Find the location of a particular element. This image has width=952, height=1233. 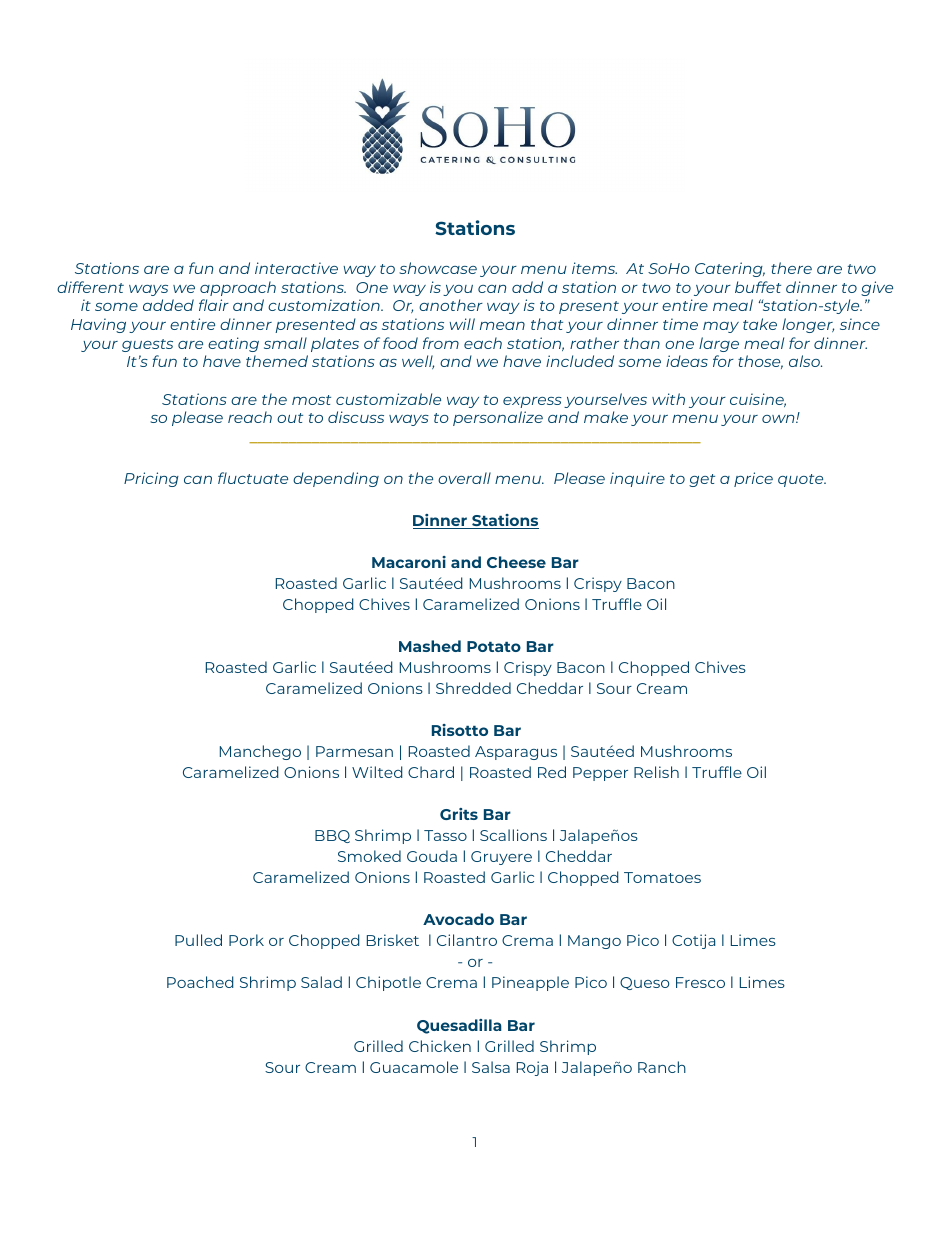

buffet is located at coordinates (758, 287).
